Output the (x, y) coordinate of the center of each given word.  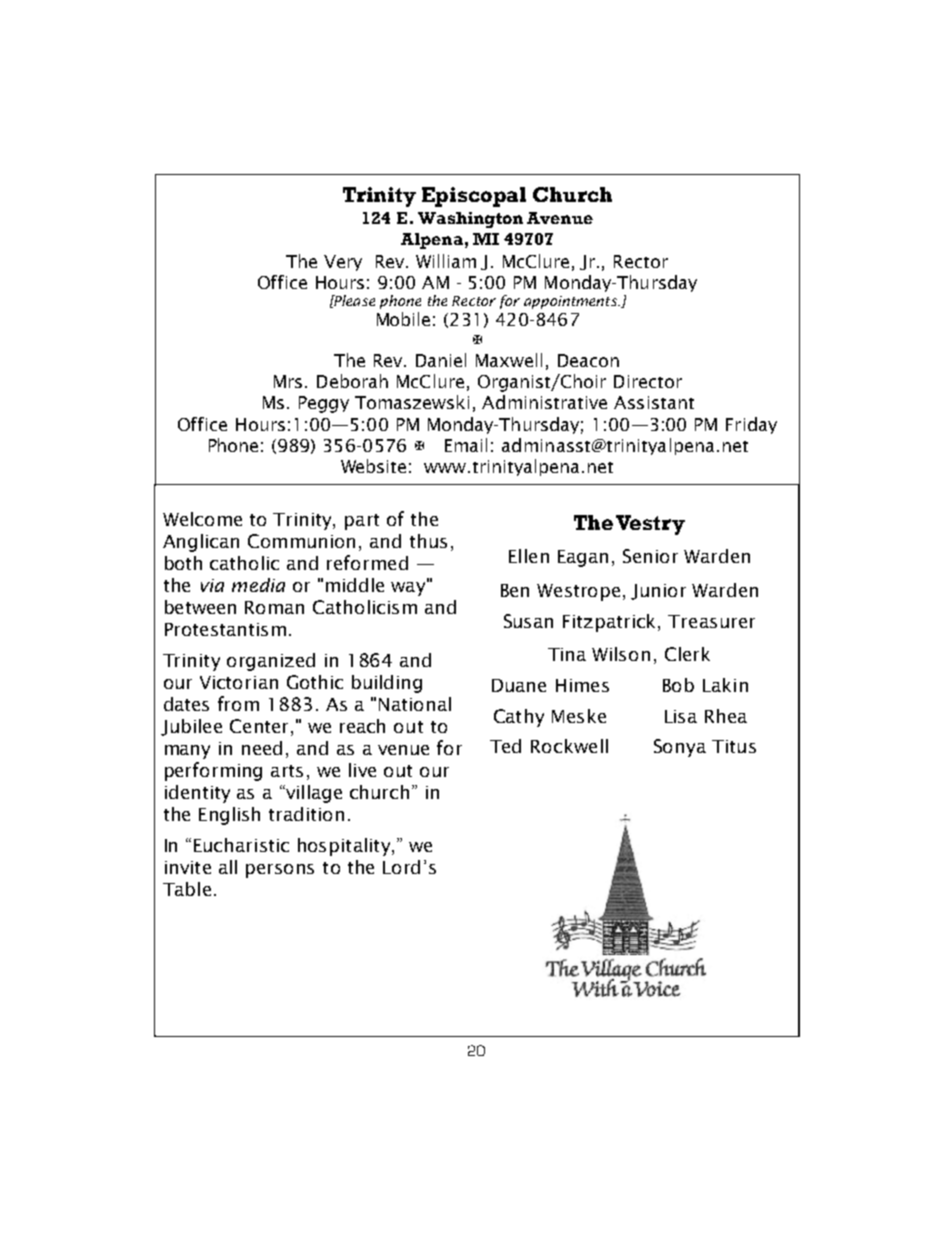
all (228, 867)
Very (343, 263)
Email (466, 445)
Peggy (324, 404)
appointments (571, 302)
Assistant (654, 402)
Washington (470, 220)
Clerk (687, 654)
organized (271, 662)
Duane (519, 685)
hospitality (345, 847)
